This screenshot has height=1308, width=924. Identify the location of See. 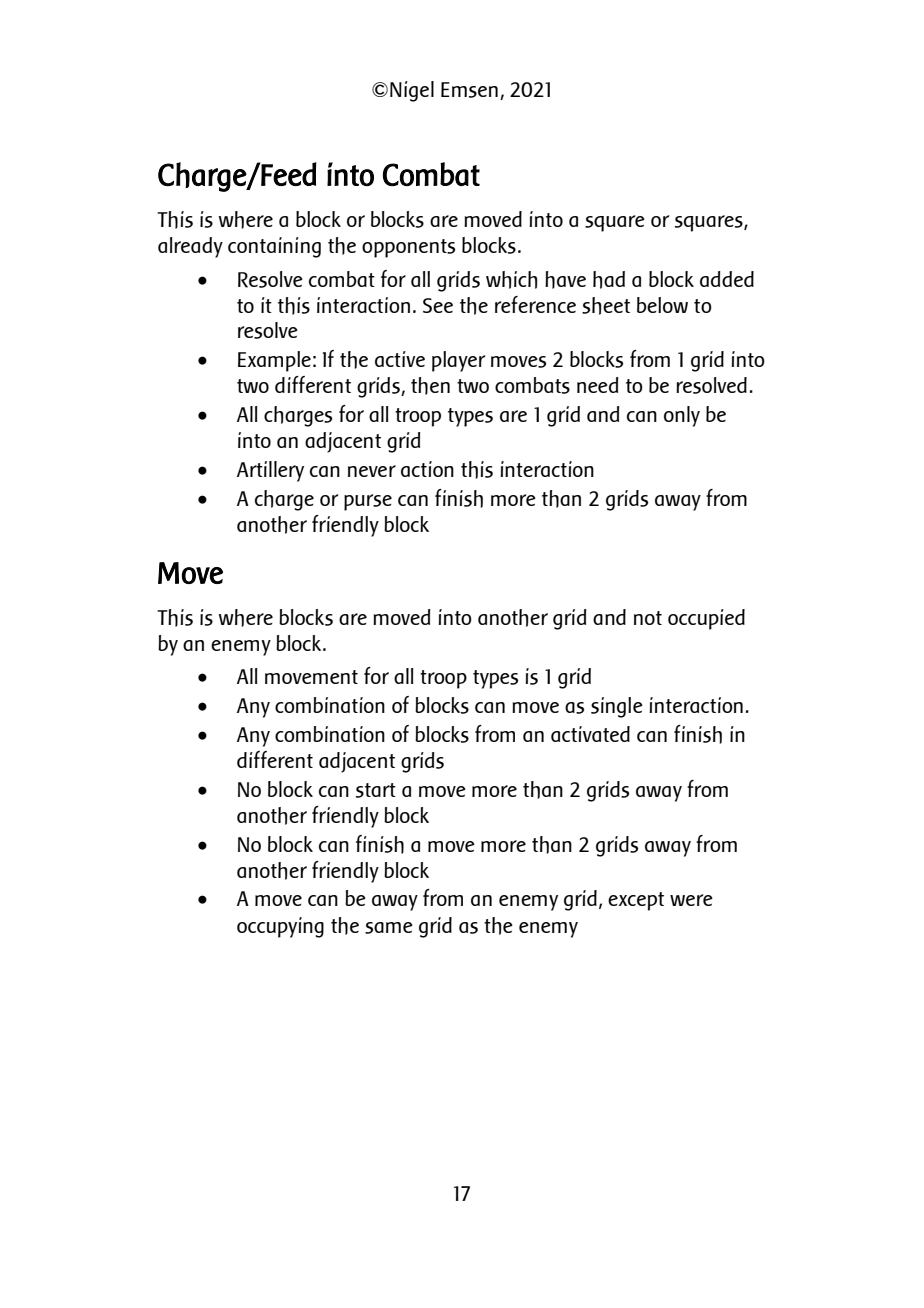
(438, 305).
